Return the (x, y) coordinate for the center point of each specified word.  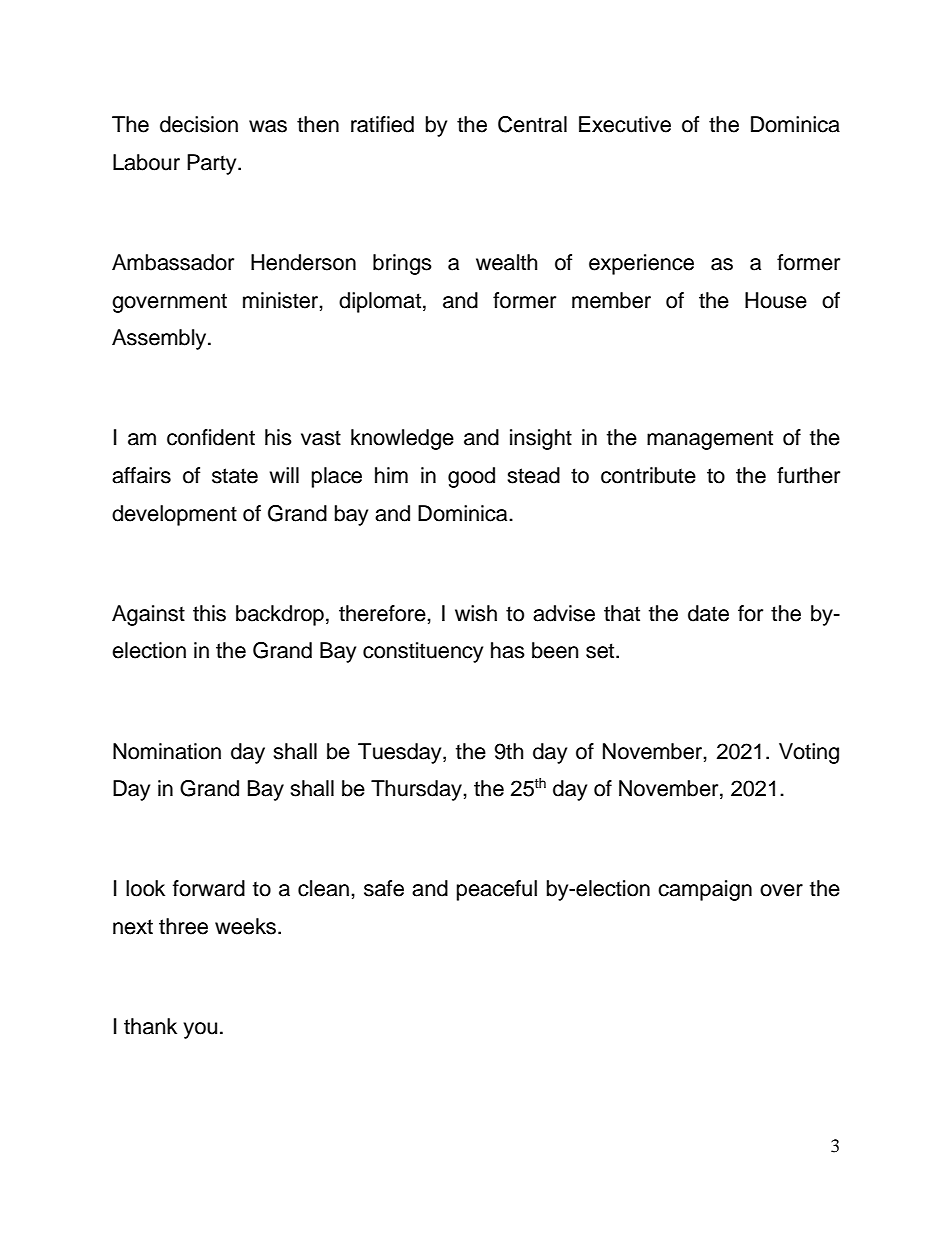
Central (532, 124)
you (200, 1030)
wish (476, 613)
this (209, 613)
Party (213, 164)
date (708, 613)
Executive (625, 124)
